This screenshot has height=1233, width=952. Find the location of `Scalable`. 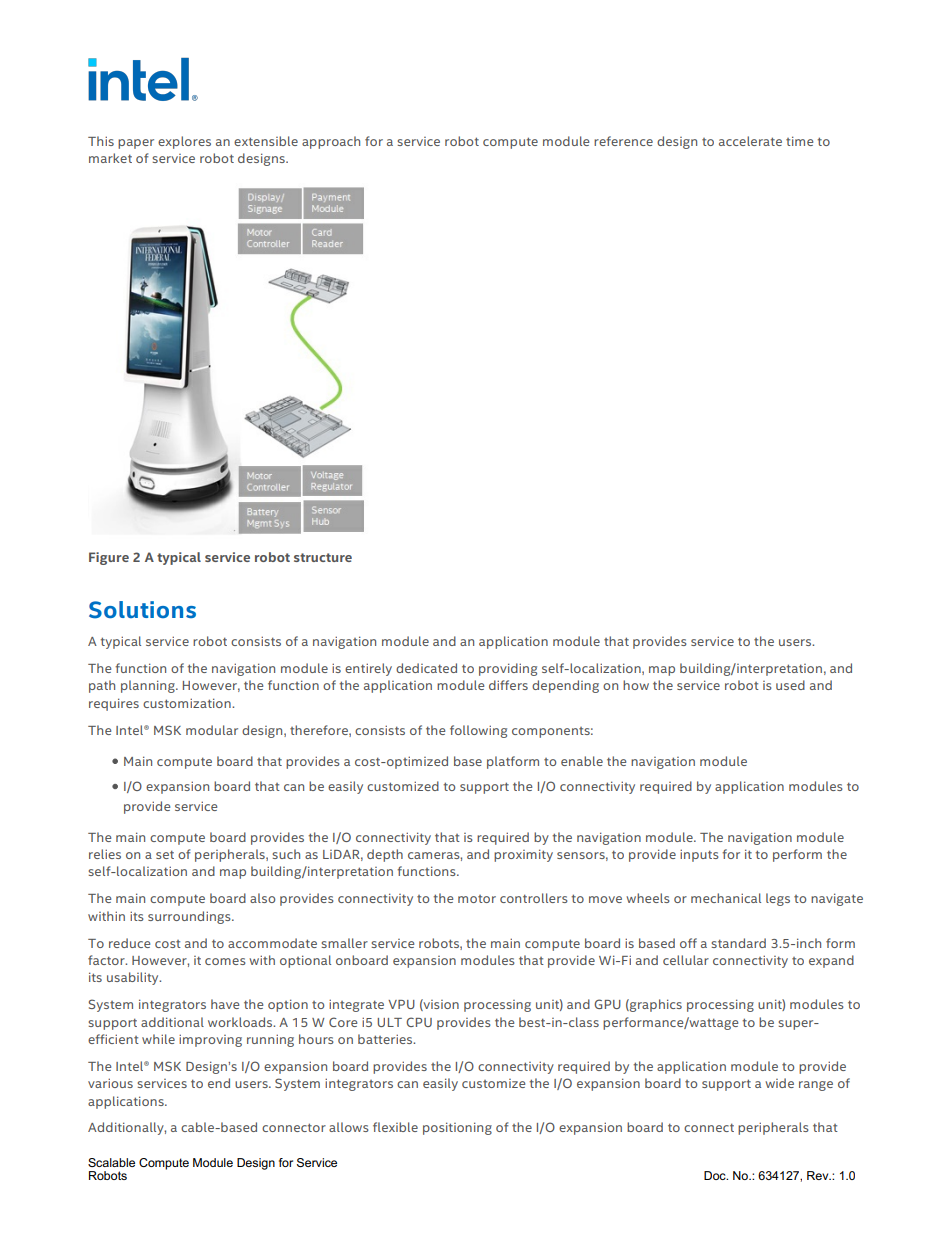

Scalable is located at coordinates (111, 1162).
